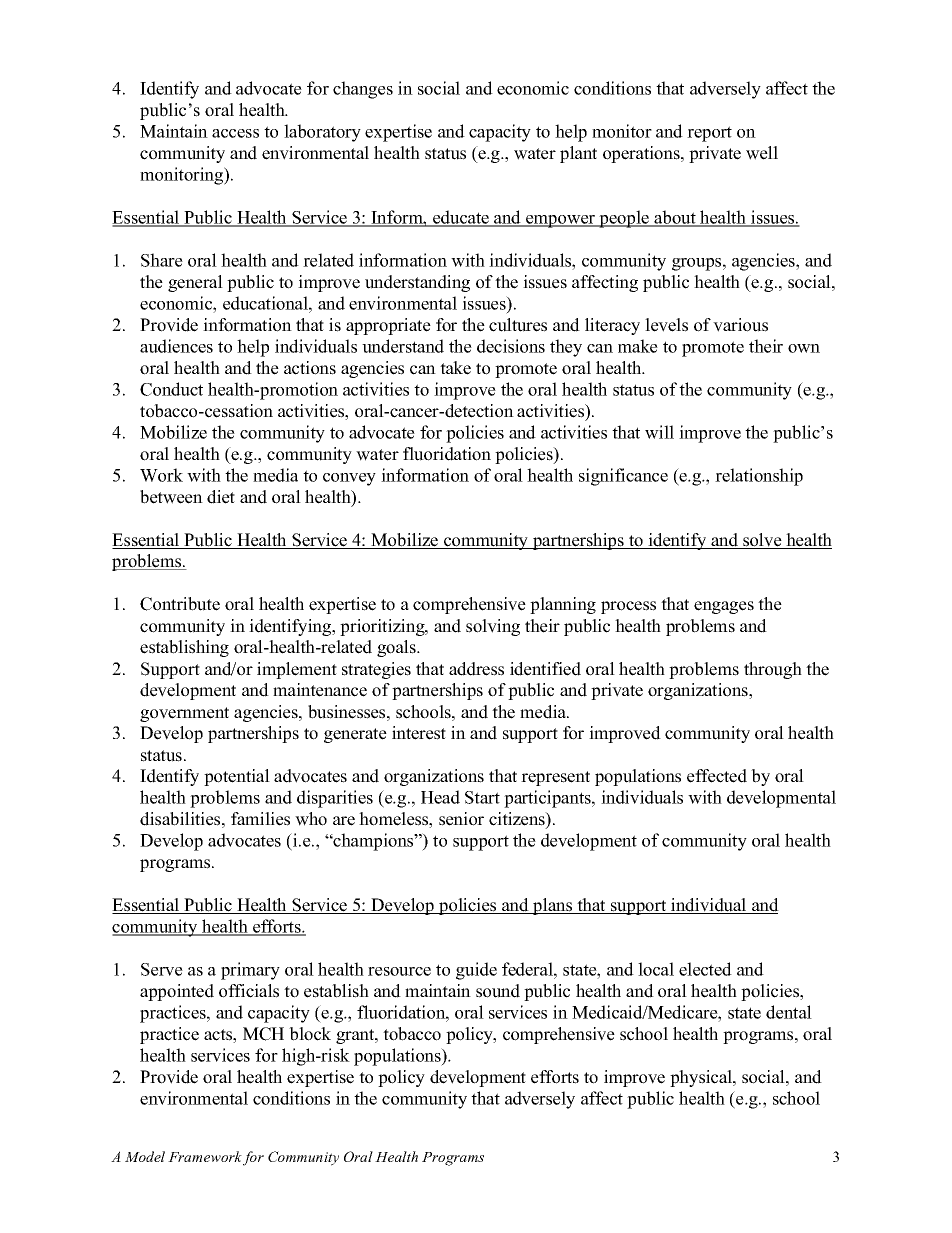 This screenshot has height=1233, width=952. Describe the element at coordinates (180, 604) in the screenshot. I see `Contribute` at that location.
